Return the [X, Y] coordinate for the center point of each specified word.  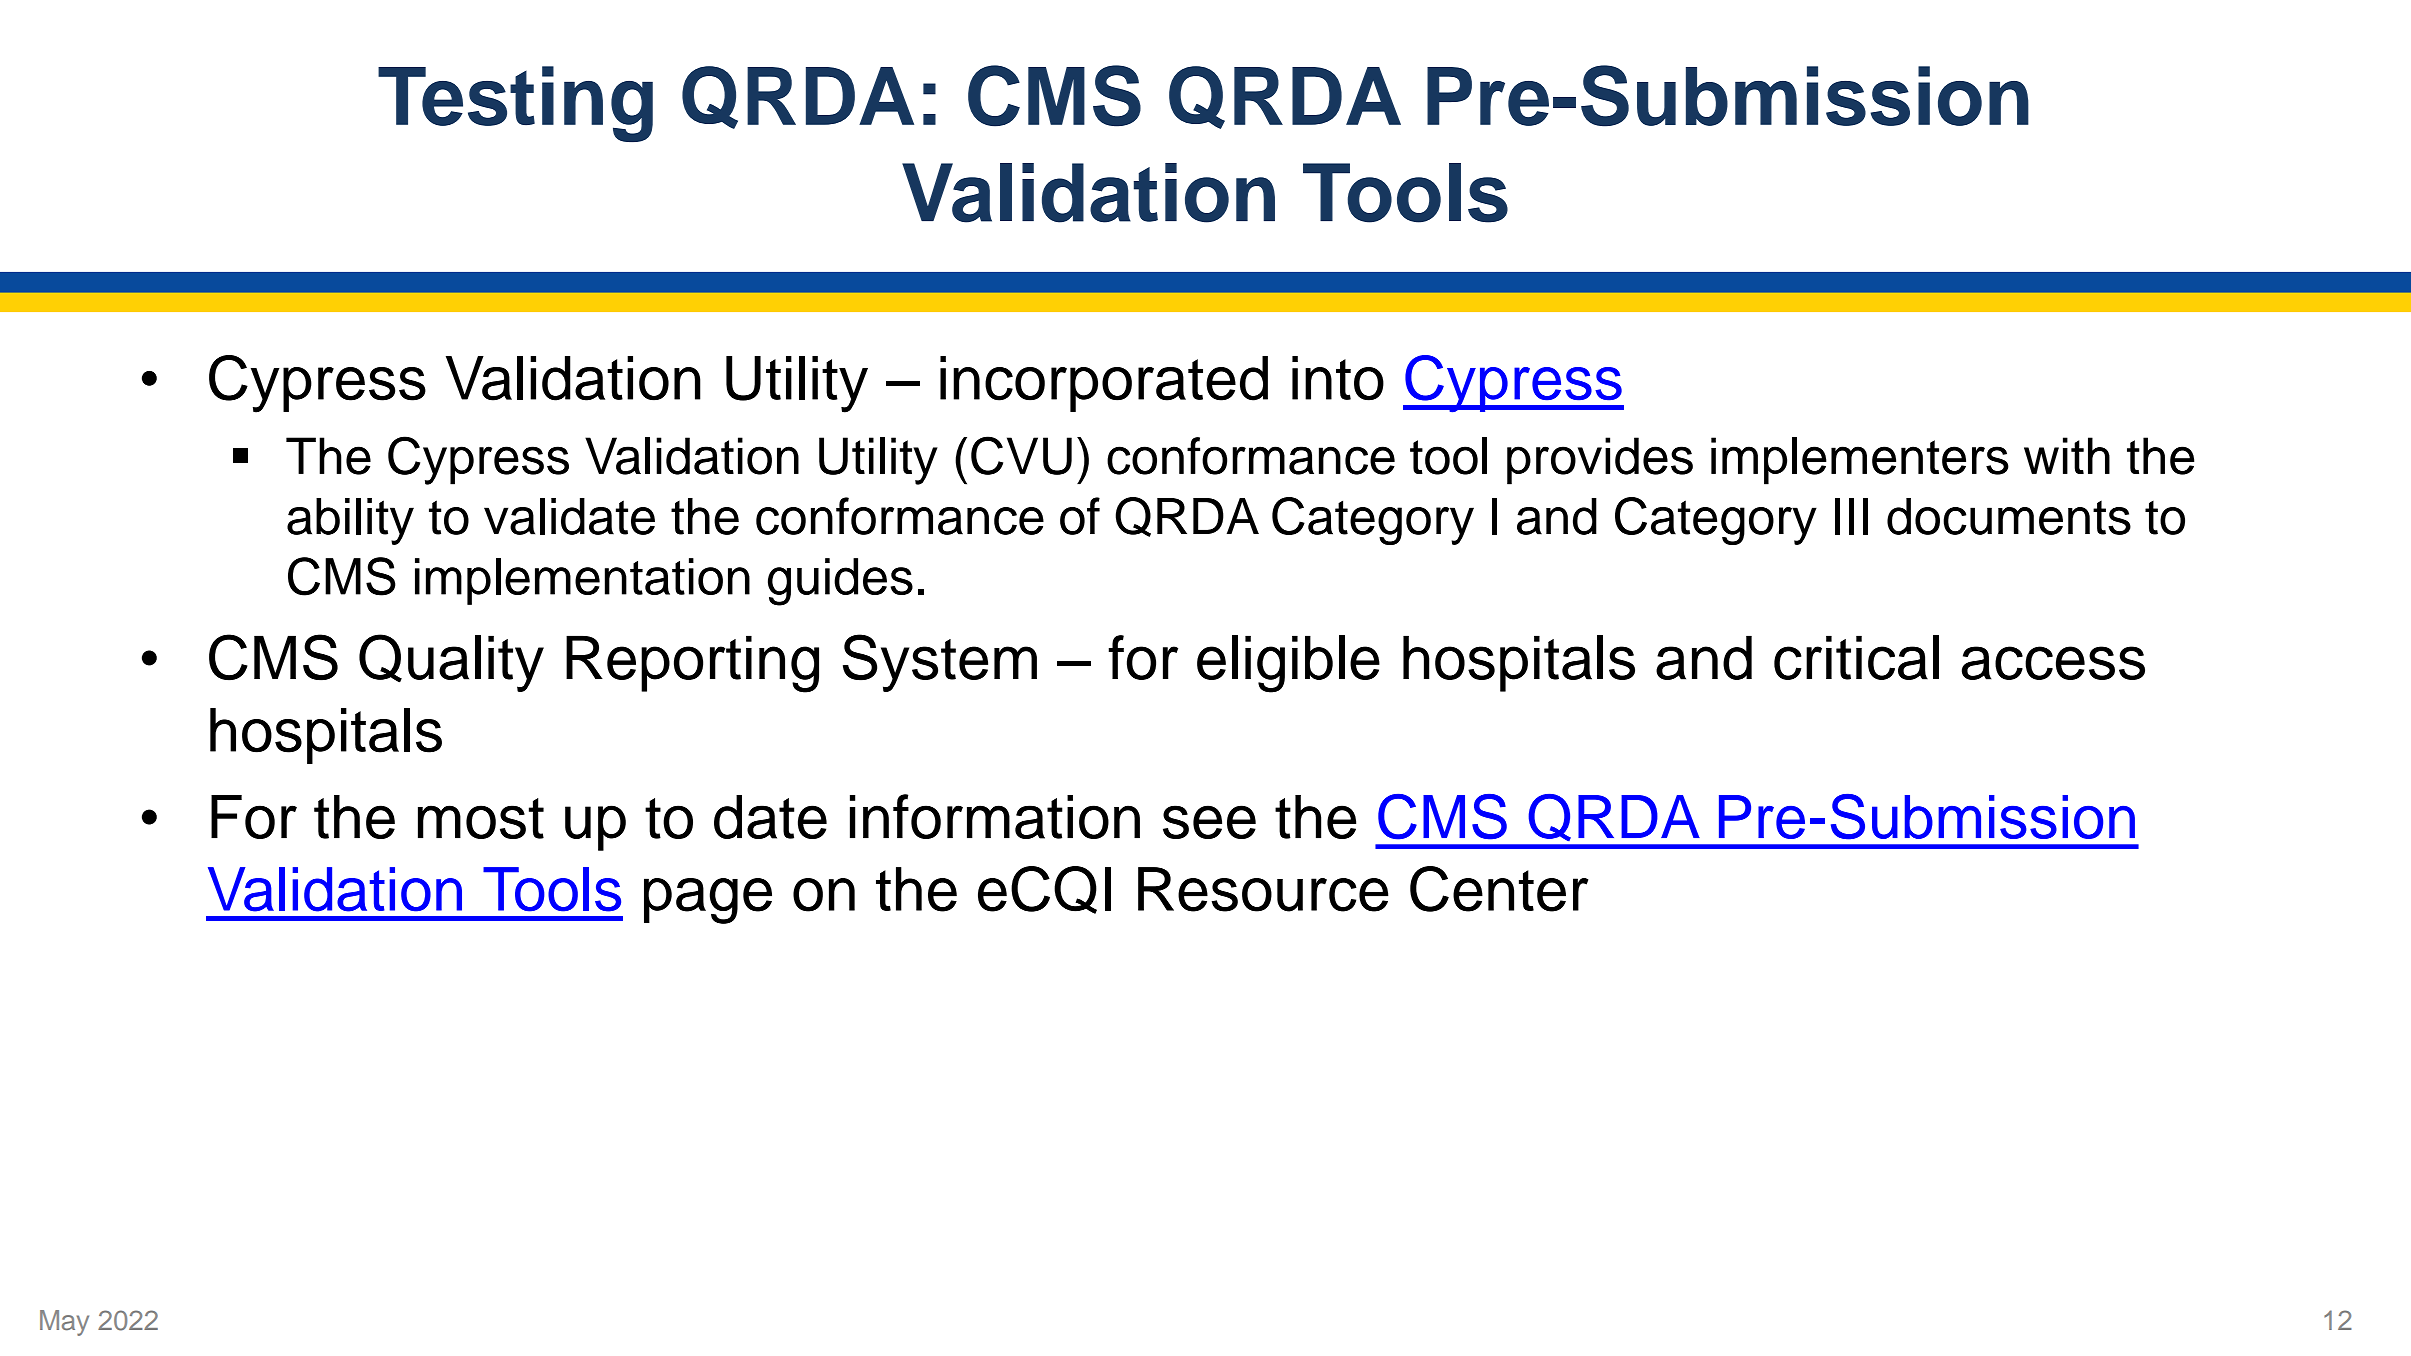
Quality [451, 663]
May [64, 1323]
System [940, 663]
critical [1856, 657]
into [1338, 378]
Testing [515, 104]
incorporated [1104, 384]
